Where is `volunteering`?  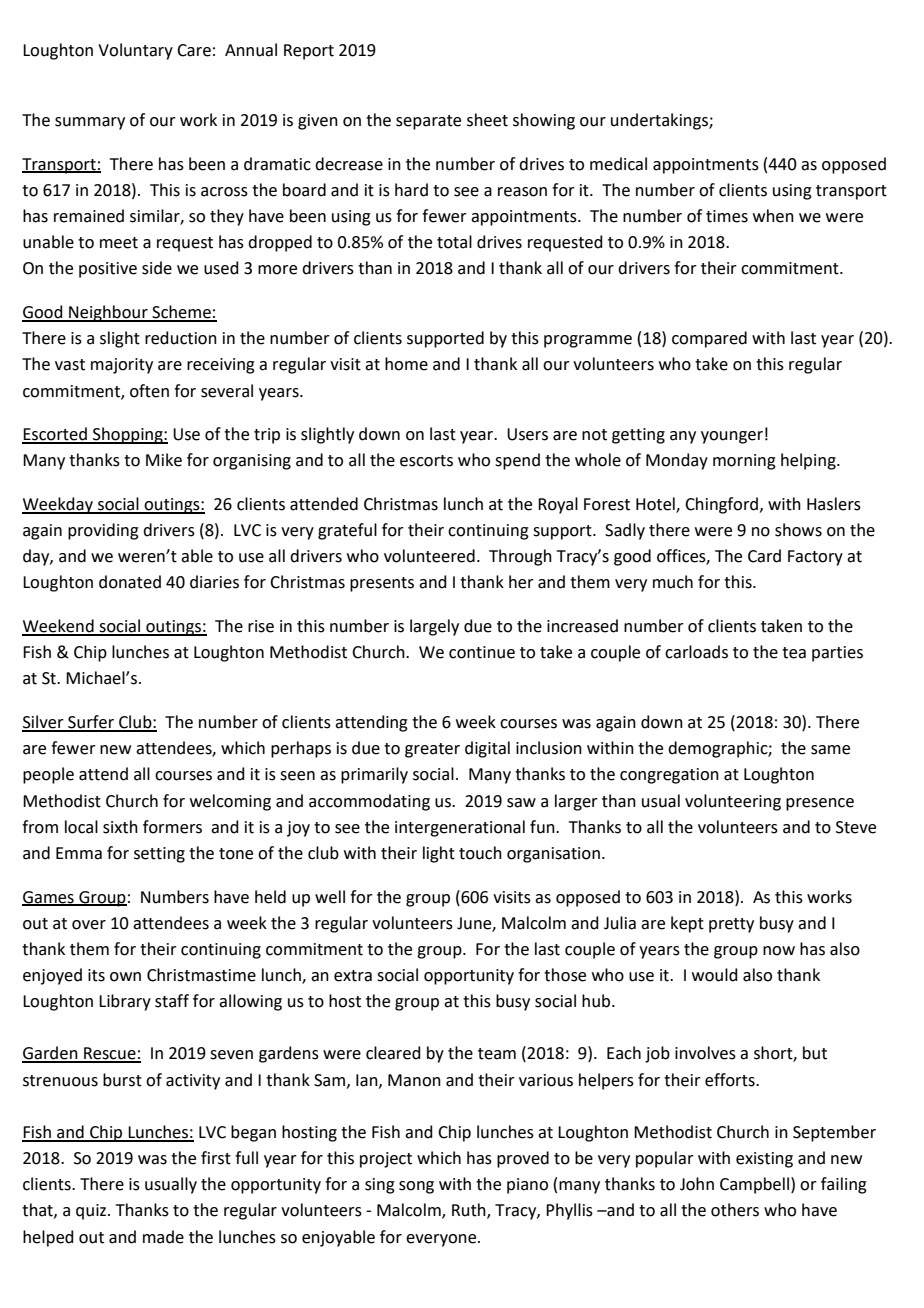
volunteering is located at coordinates (733, 802).
